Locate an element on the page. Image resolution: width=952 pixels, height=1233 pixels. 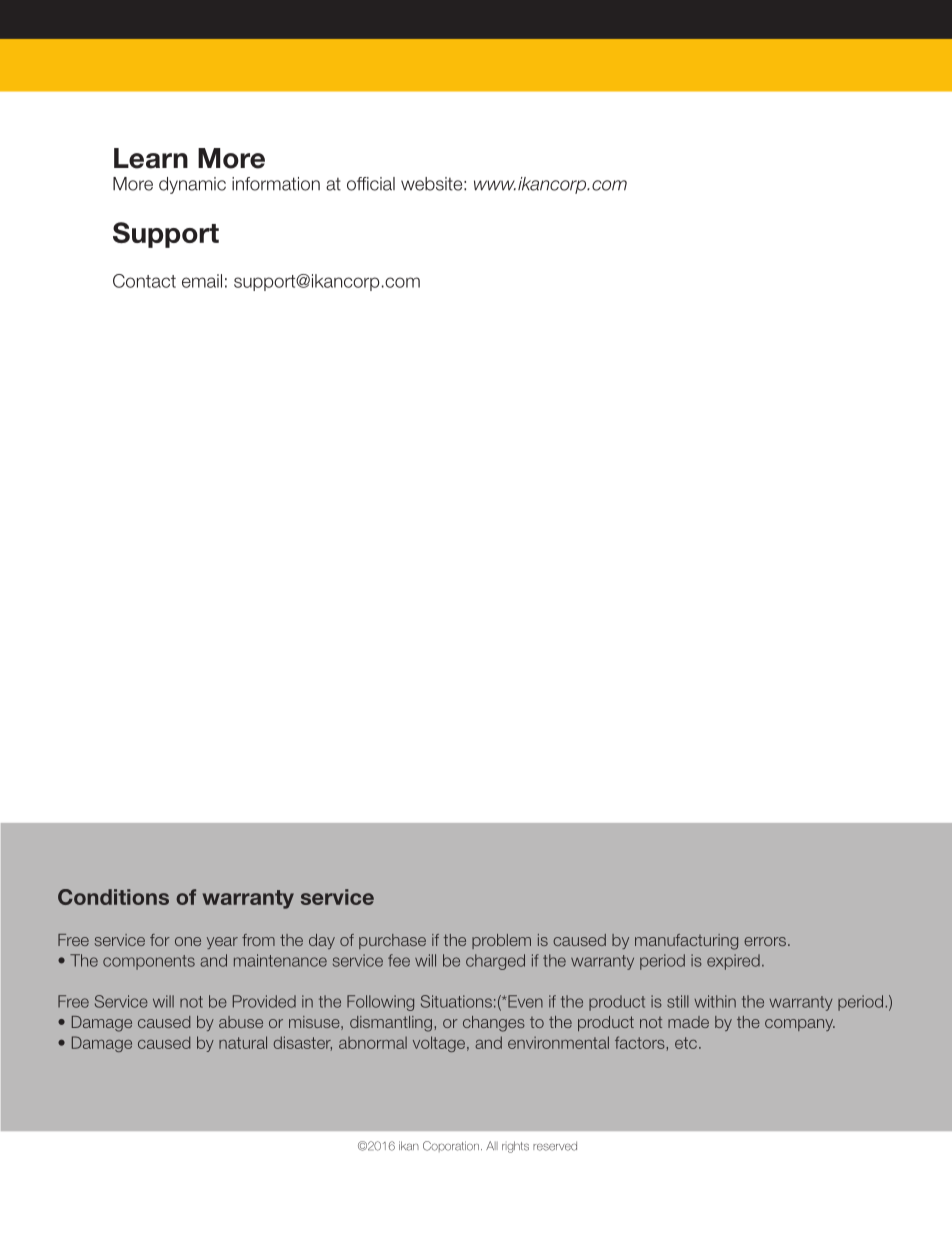
email is located at coordinates (202, 281).
